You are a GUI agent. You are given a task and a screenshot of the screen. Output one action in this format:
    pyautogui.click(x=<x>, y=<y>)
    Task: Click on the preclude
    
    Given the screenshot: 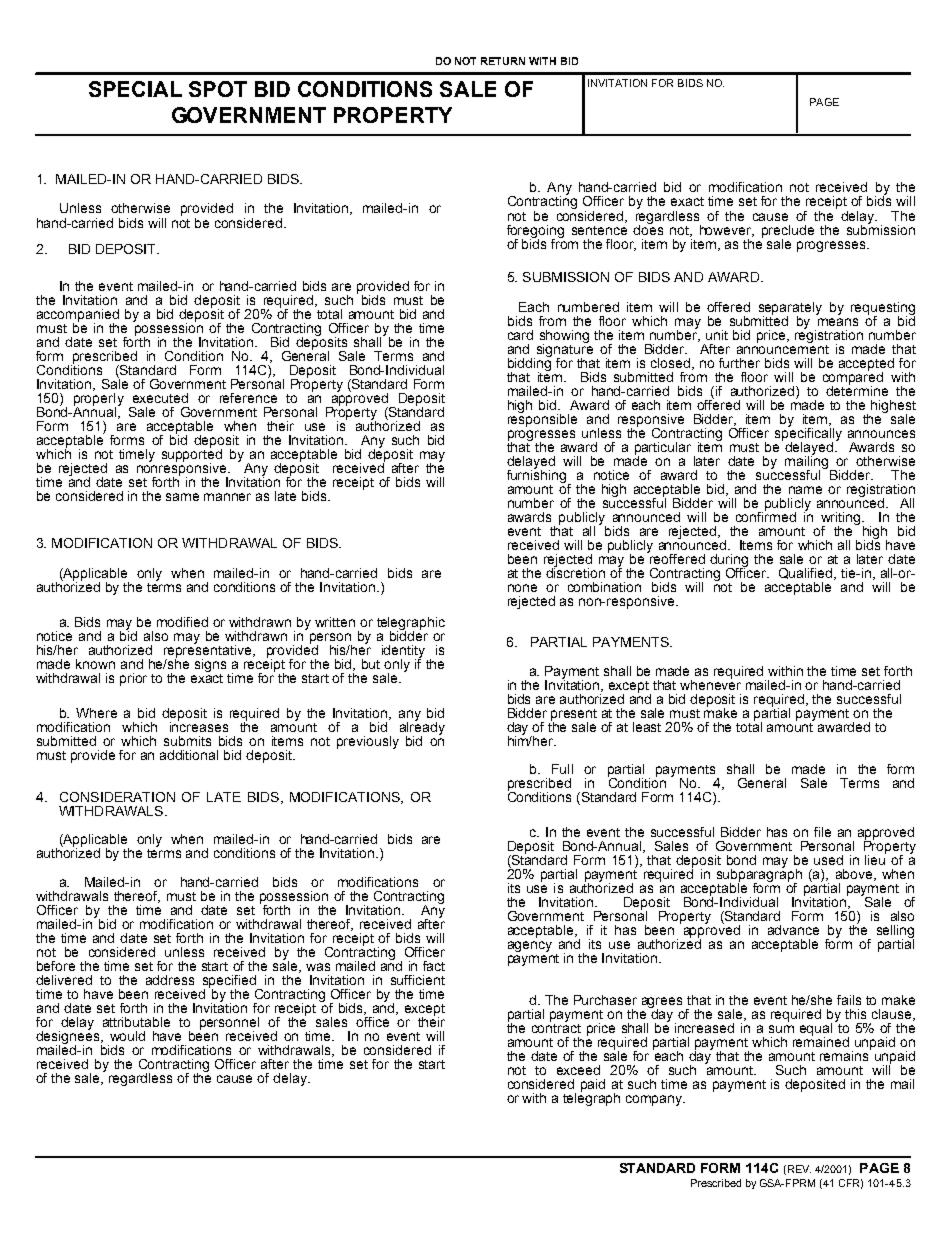 What is the action you would take?
    pyautogui.click(x=788, y=232)
